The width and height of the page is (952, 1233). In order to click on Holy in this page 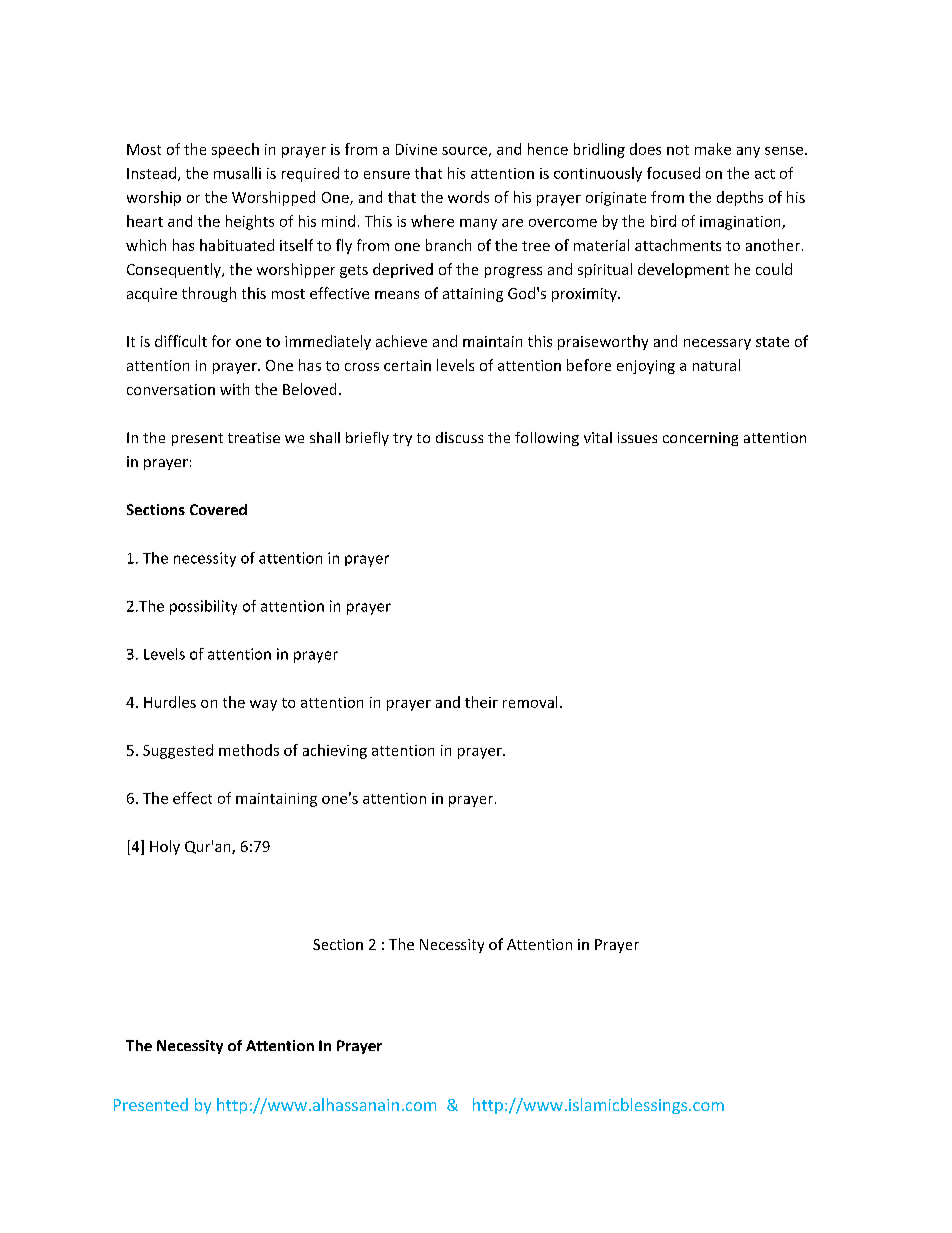, I will do `click(165, 847)`.
